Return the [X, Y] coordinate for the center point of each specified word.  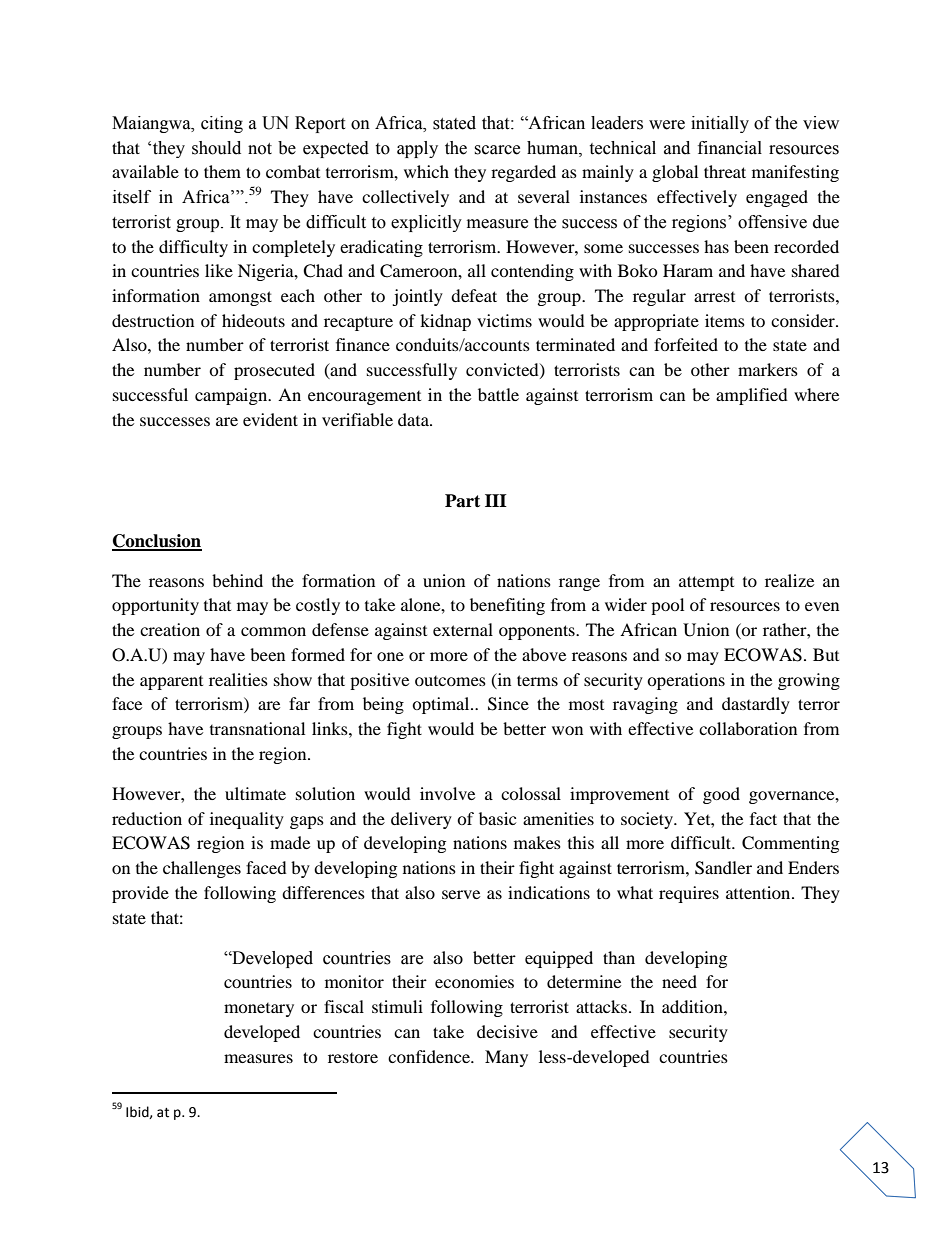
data [414, 419]
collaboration [748, 728]
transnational [257, 728]
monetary [259, 1010]
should [216, 148]
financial [730, 148]
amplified [752, 396]
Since [508, 704]
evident [270, 419]
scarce [497, 150]
